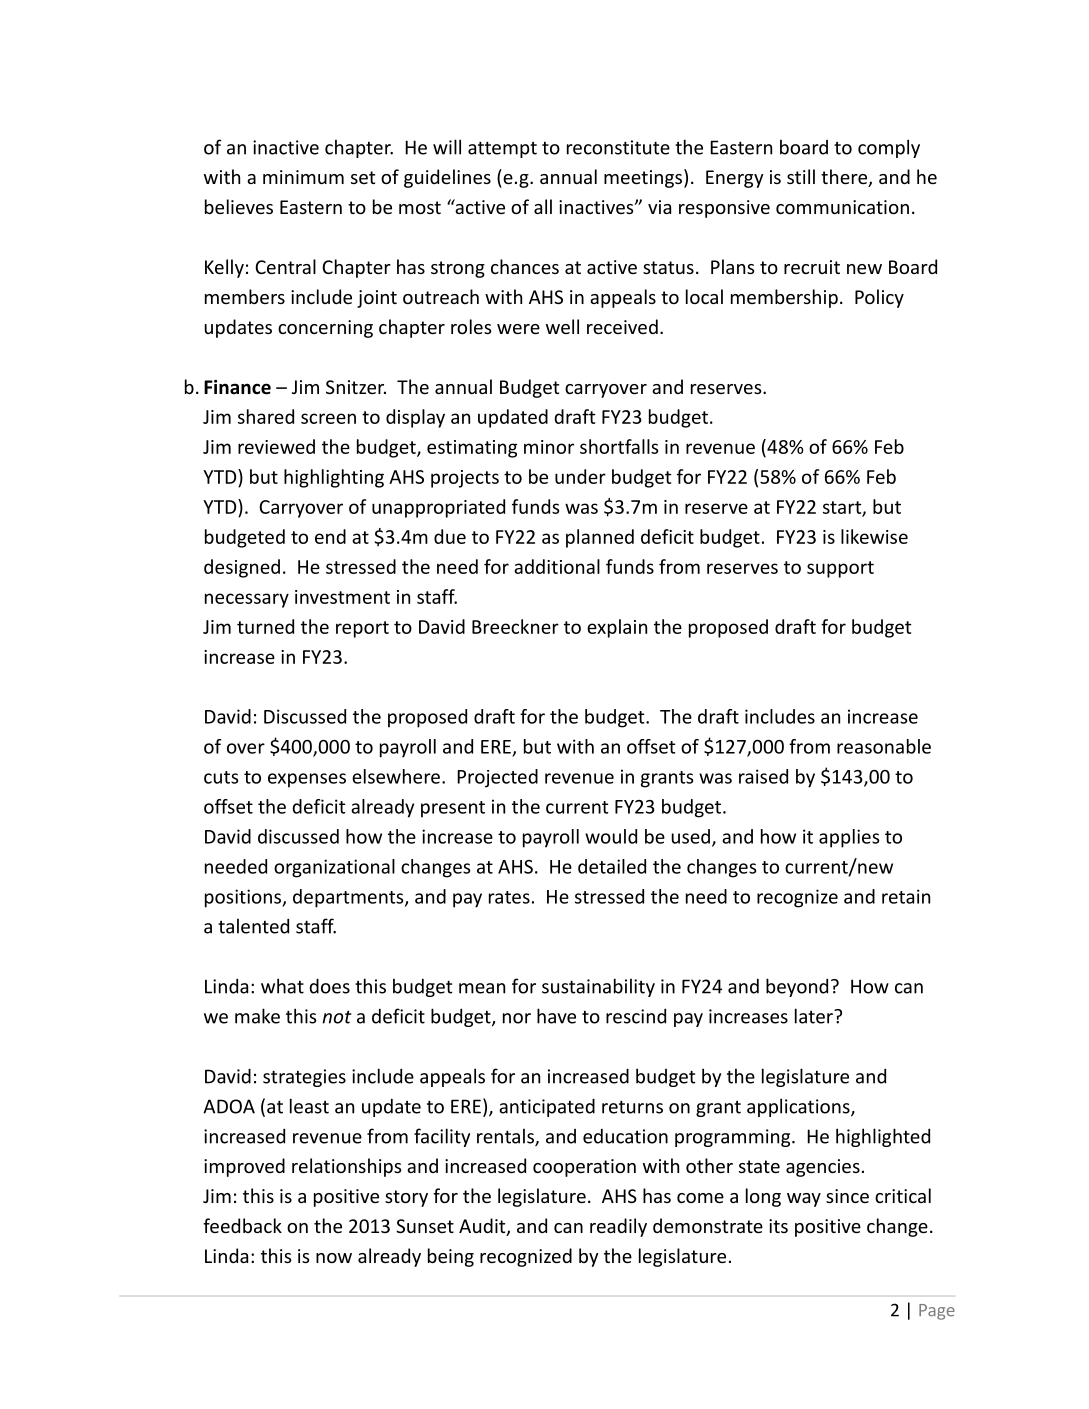 The width and height of the page is (1089, 1409). I want to click on reasonable, so click(884, 746).
